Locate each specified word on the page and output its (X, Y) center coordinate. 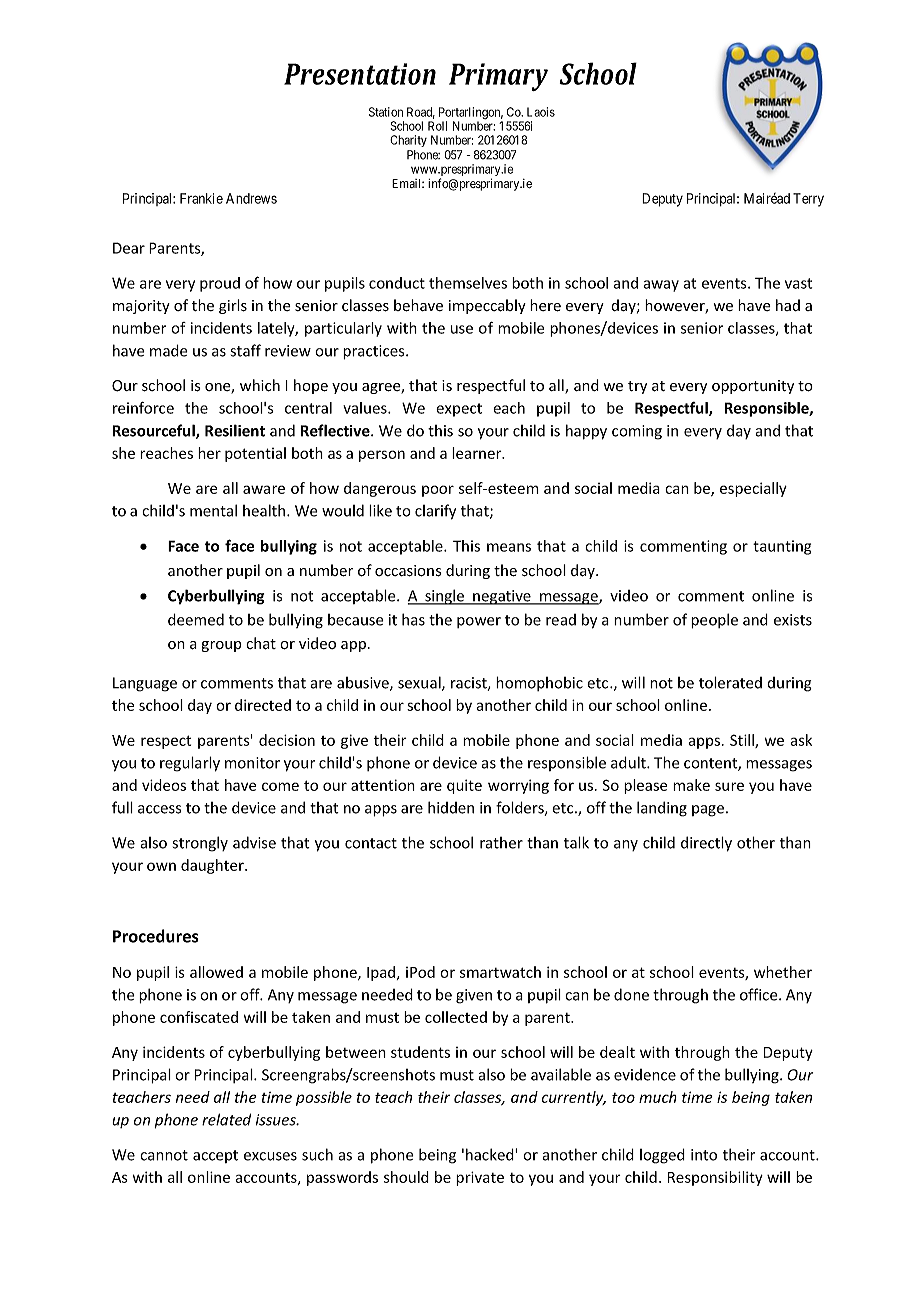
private (480, 1178)
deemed (196, 619)
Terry (808, 200)
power (479, 622)
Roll (437, 126)
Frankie (201, 198)
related (226, 1119)
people (714, 621)
